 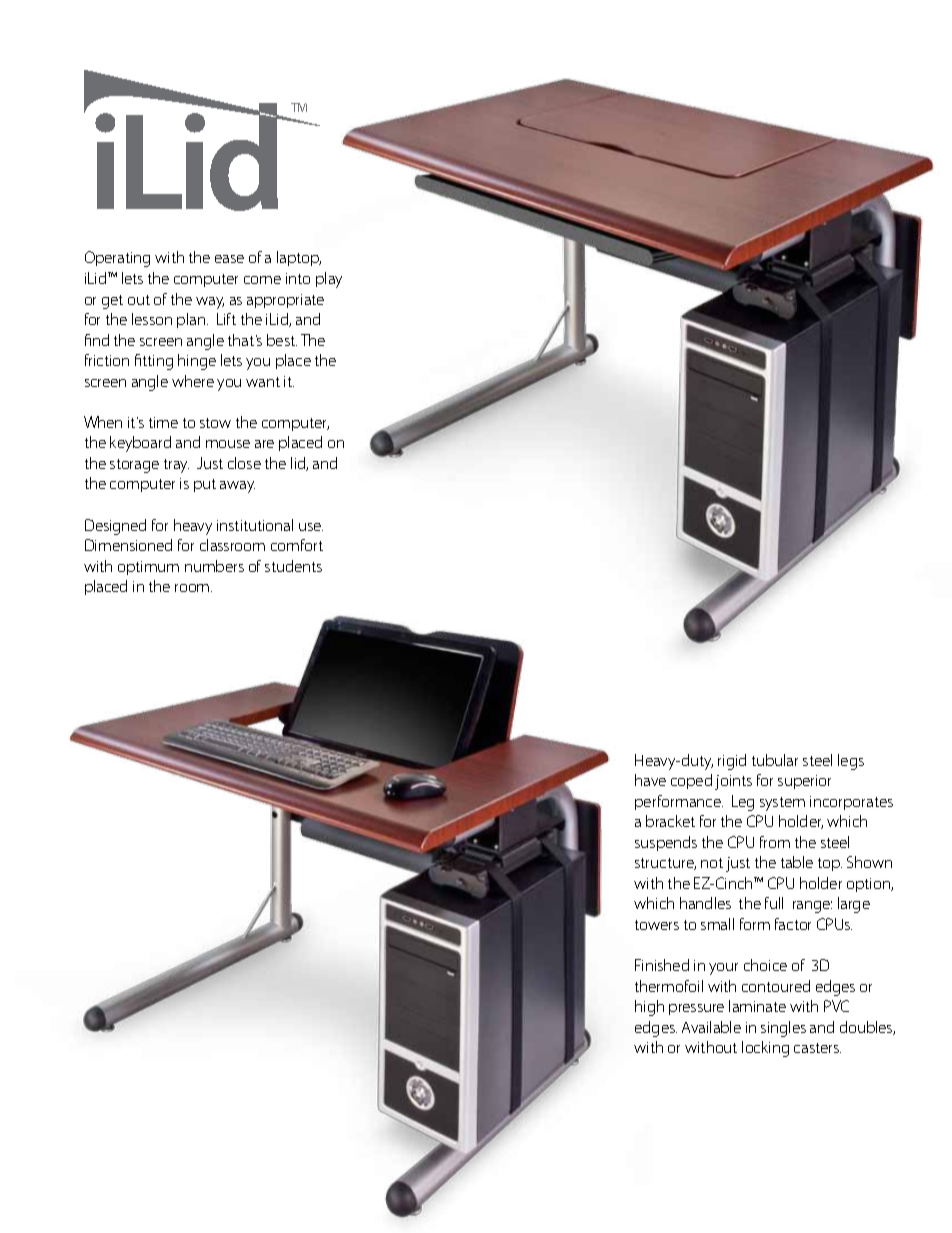 What do you see at coordinates (229, 259) in the screenshot?
I see `ease` at bounding box center [229, 259].
